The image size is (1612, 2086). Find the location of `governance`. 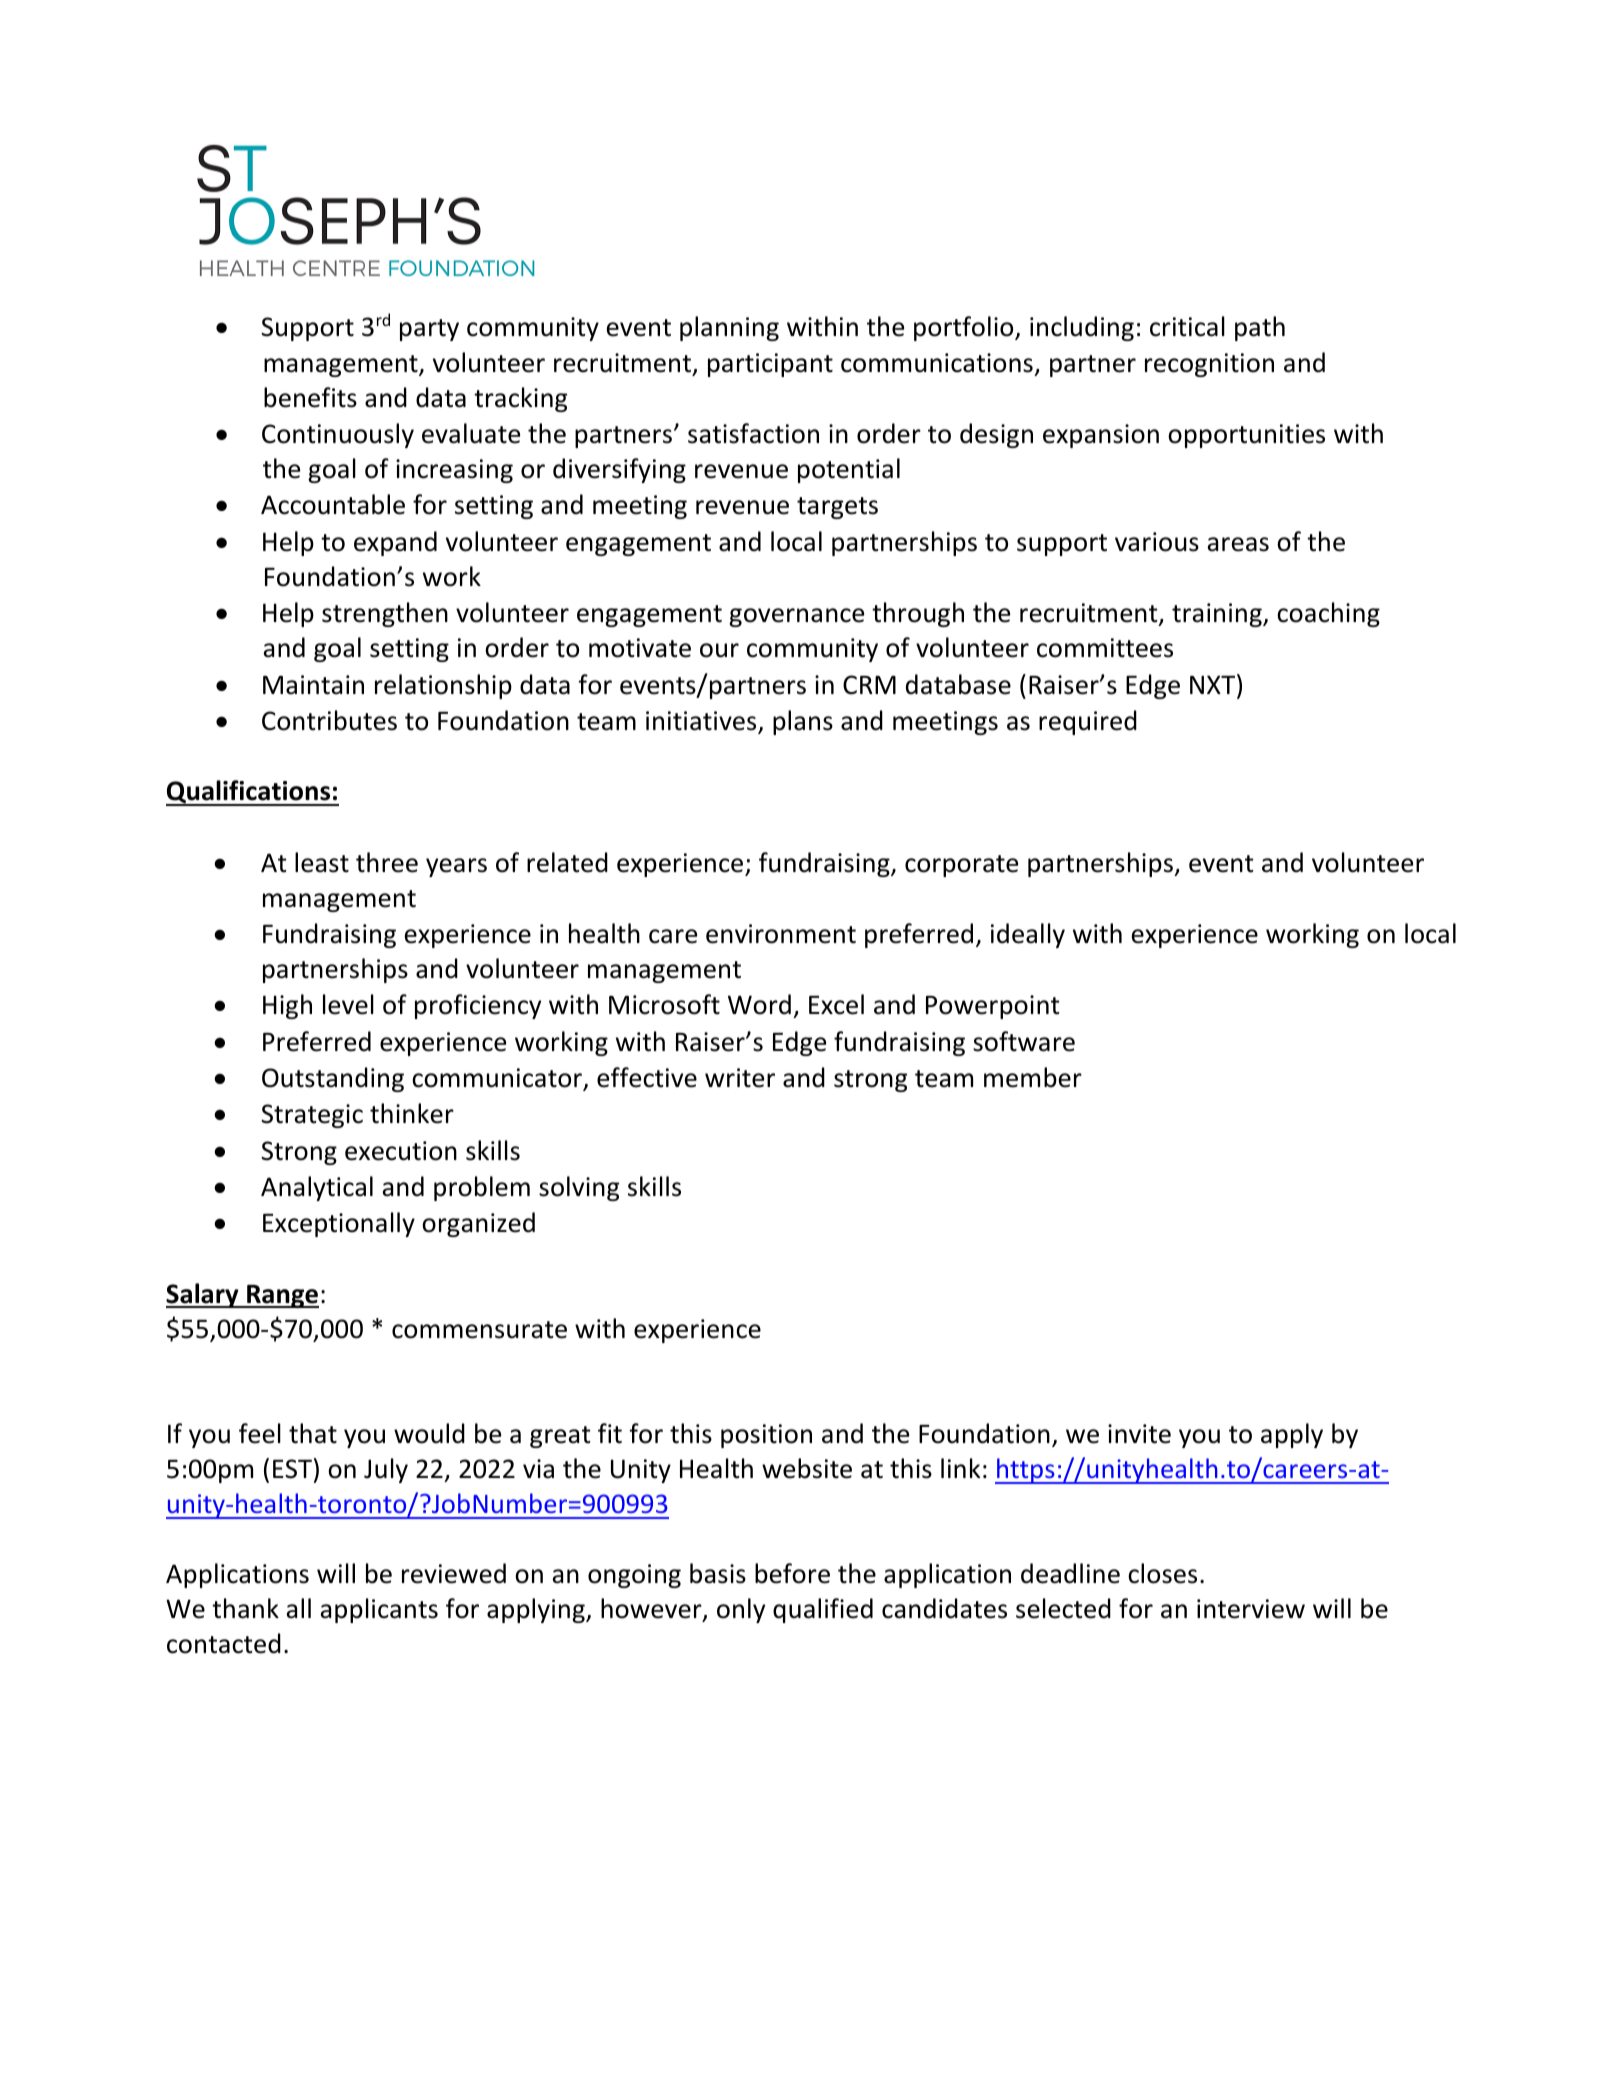

governance is located at coordinates (796, 617).
